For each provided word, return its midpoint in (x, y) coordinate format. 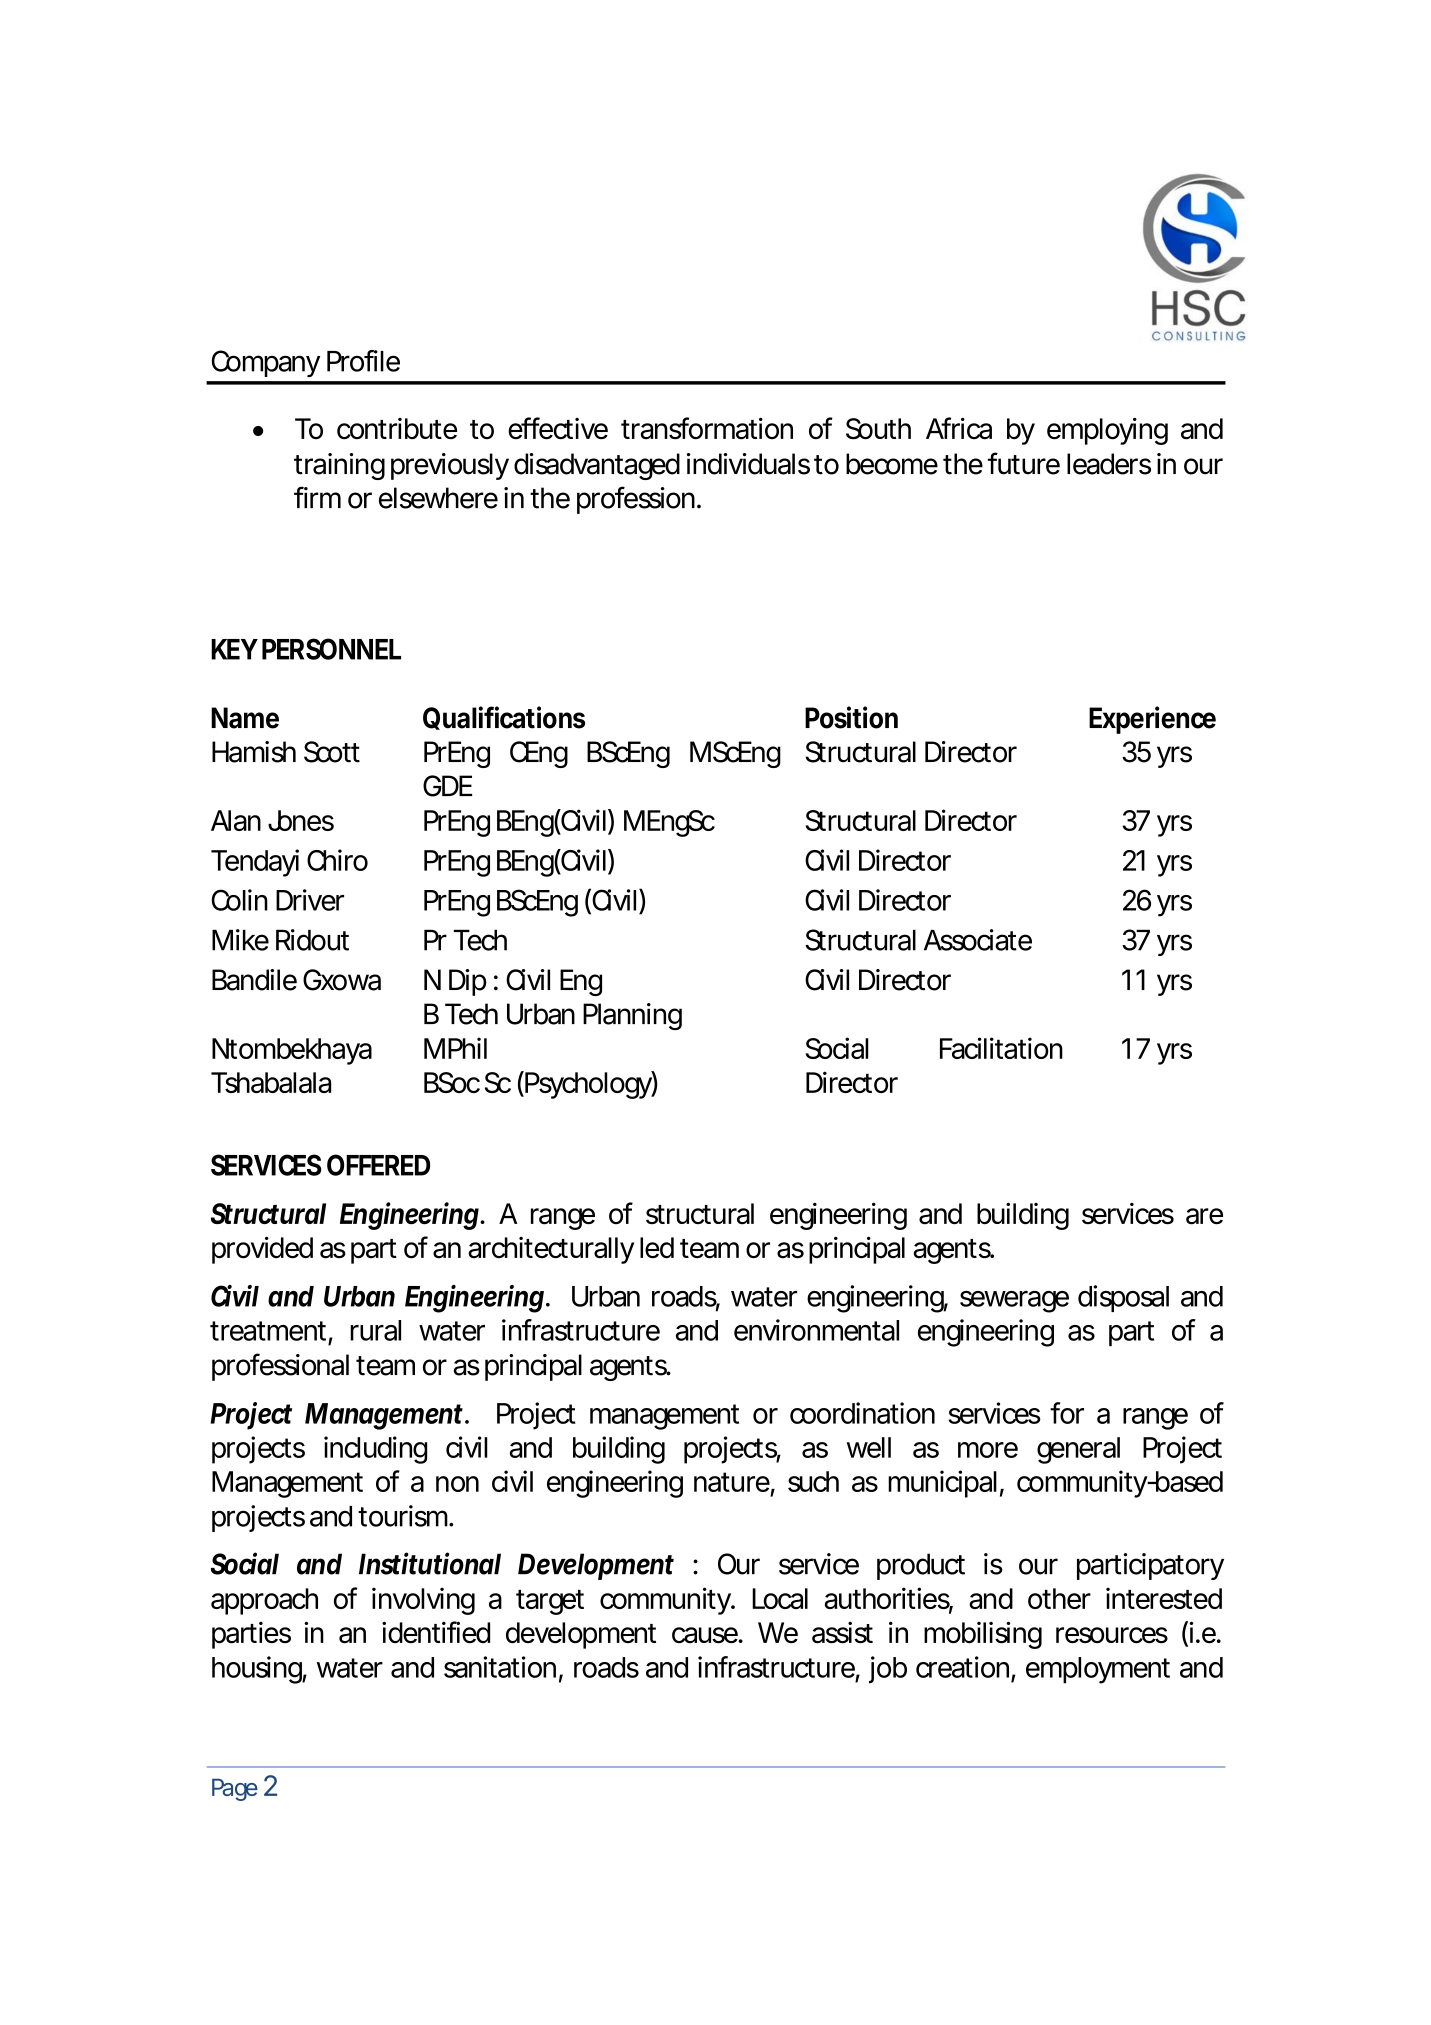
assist (842, 1633)
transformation (707, 428)
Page (235, 1789)
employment (1098, 1670)
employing (1107, 431)
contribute (397, 428)
